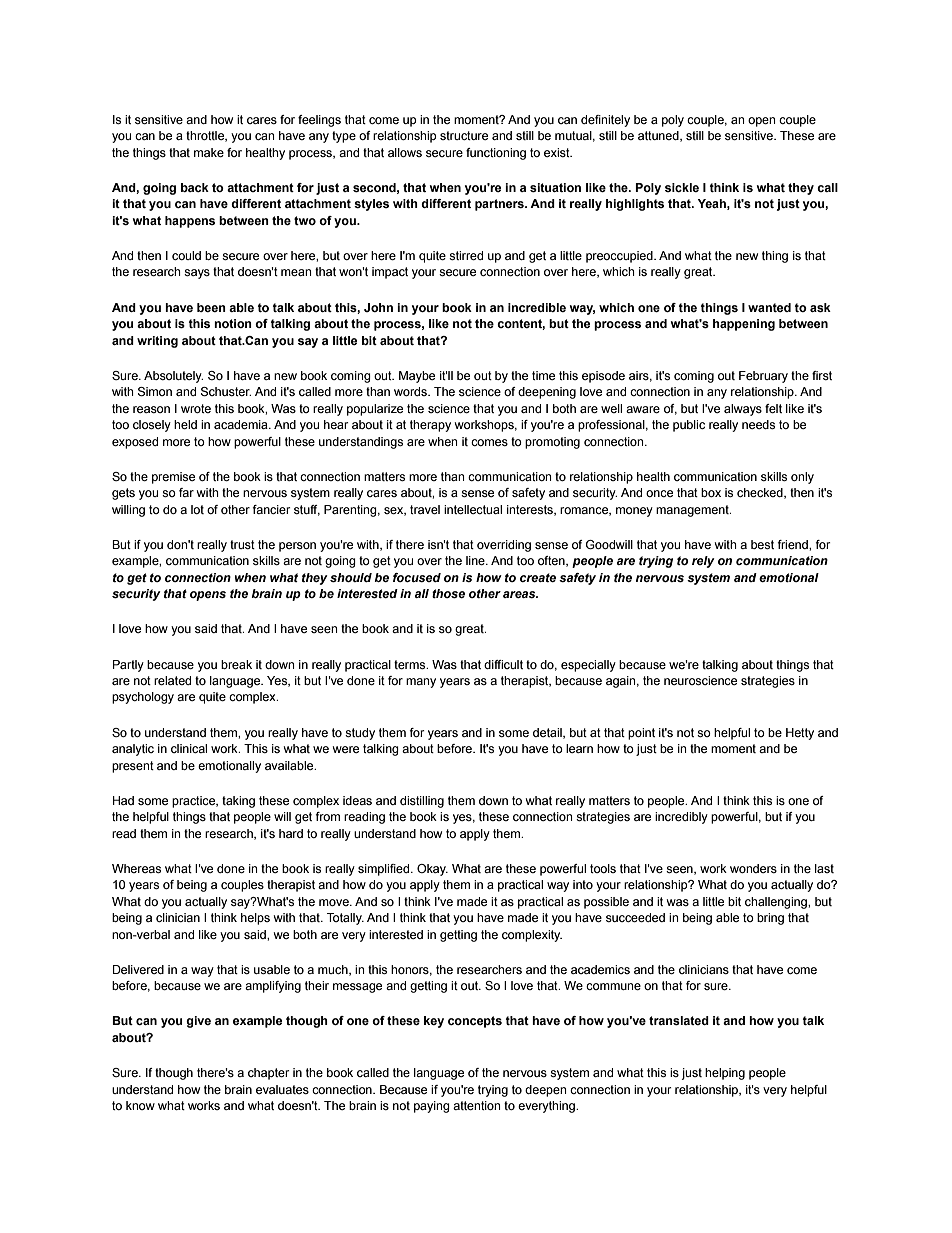  I want to click on break, so click(236, 664).
